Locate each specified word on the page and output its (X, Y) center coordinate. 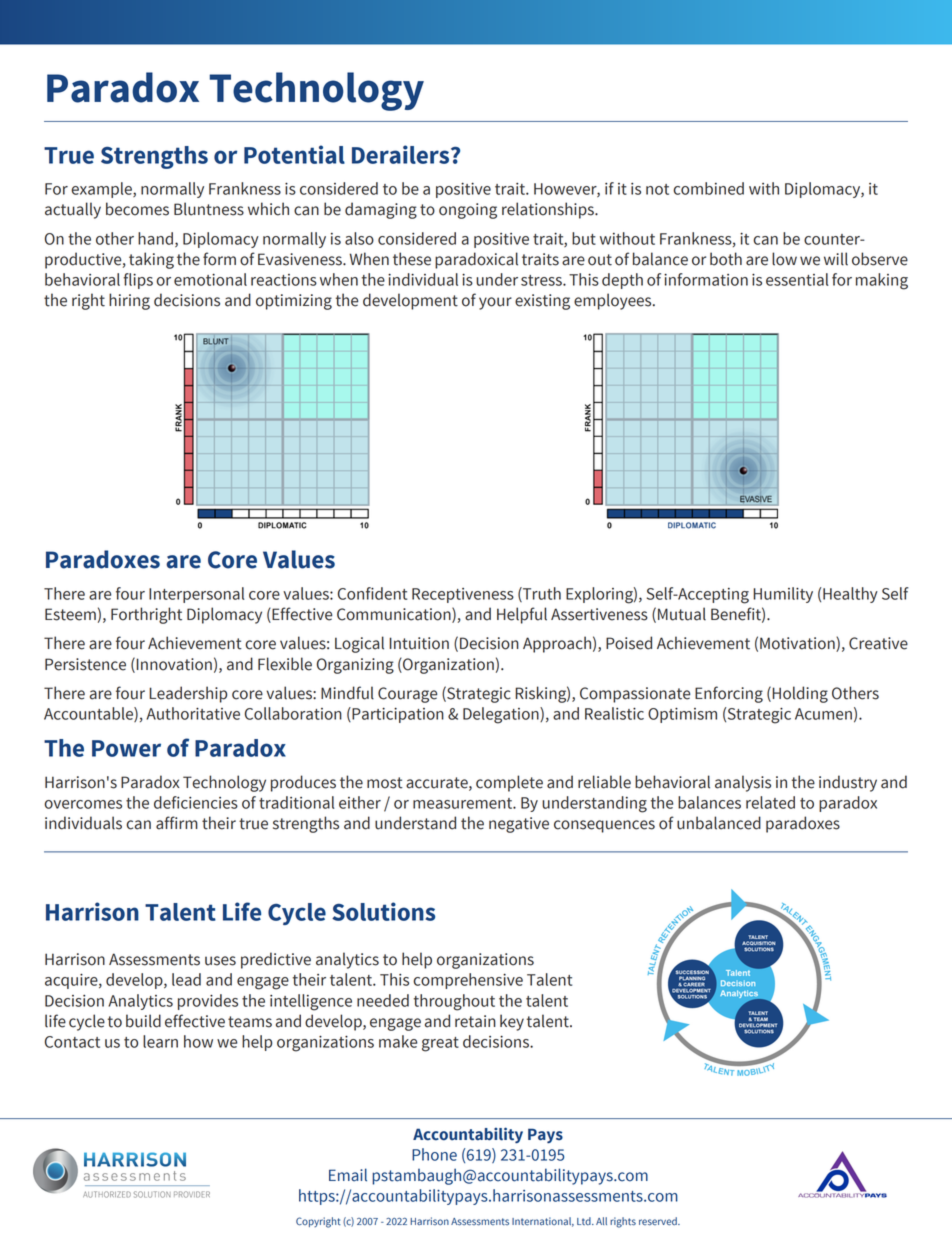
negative (519, 825)
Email (348, 1175)
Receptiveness (463, 595)
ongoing (468, 211)
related (770, 802)
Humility (783, 595)
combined (708, 188)
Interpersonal (197, 595)
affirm (177, 823)
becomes (137, 209)
